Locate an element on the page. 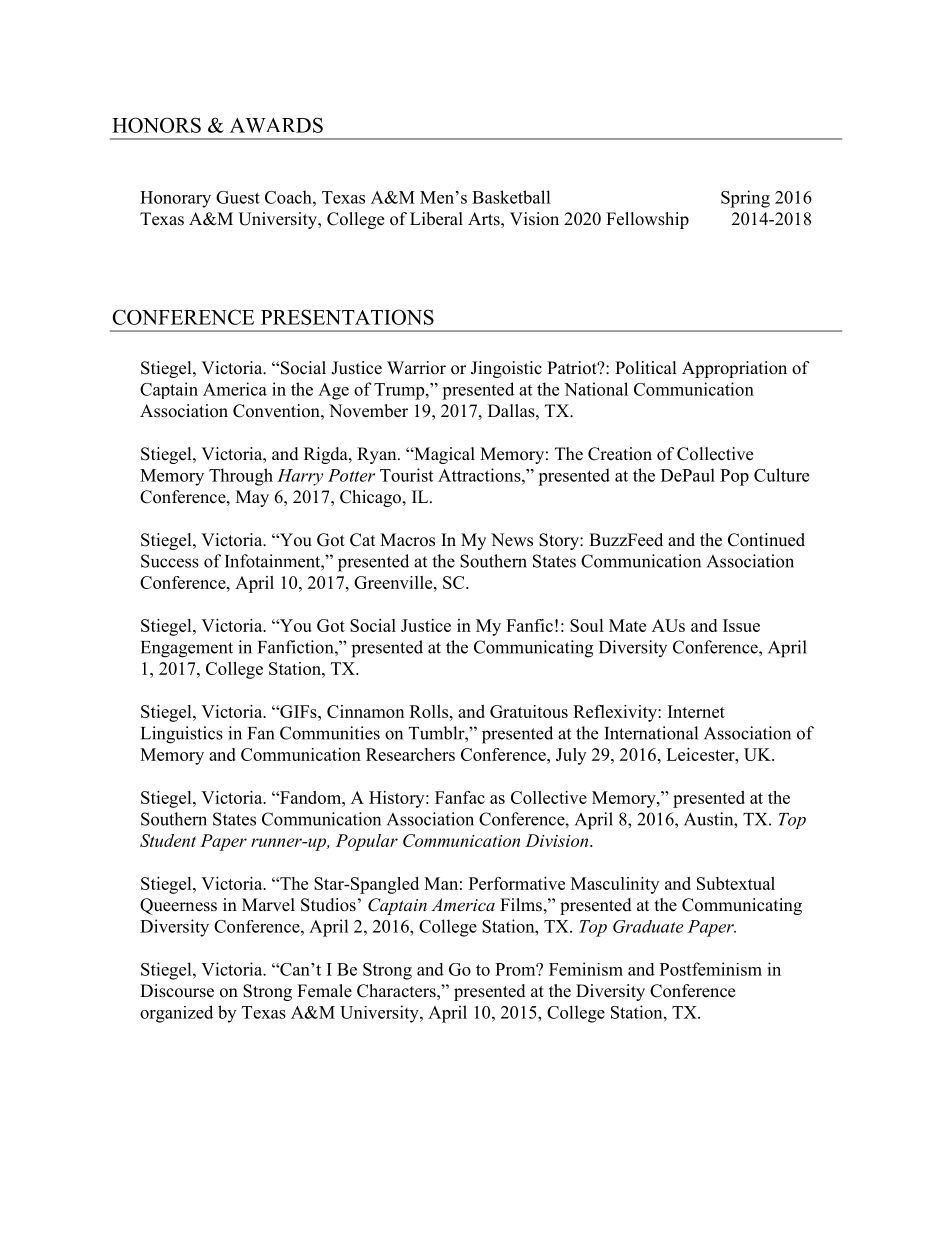 The image size is (952, 1233). Student is located at coordinates (168, 840).
